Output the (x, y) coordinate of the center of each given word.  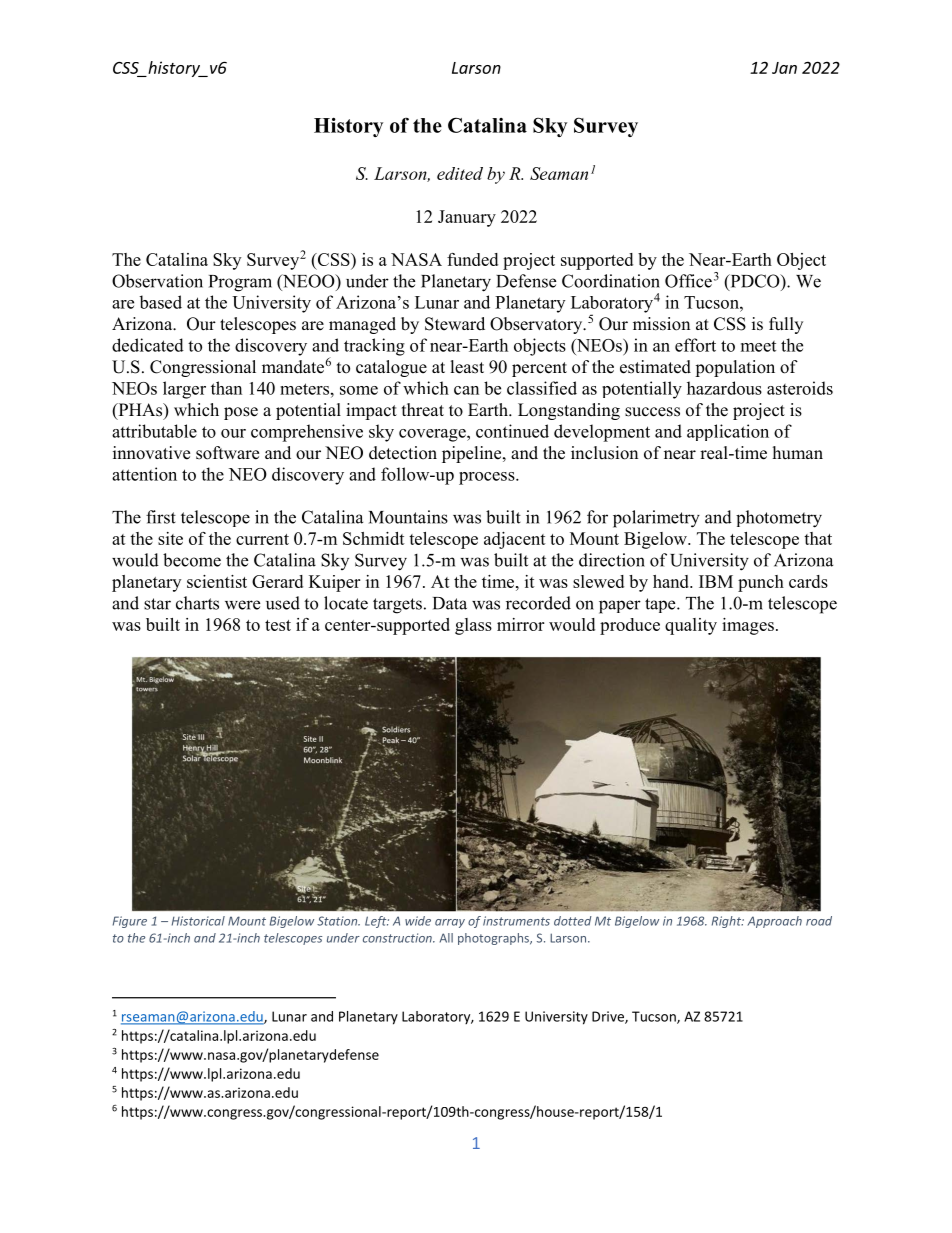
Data (450, 603)
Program (240, 283)
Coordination (611, 281)
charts (197, 603)
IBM (716, 581)
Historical (198, 921)
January (467, 218)
